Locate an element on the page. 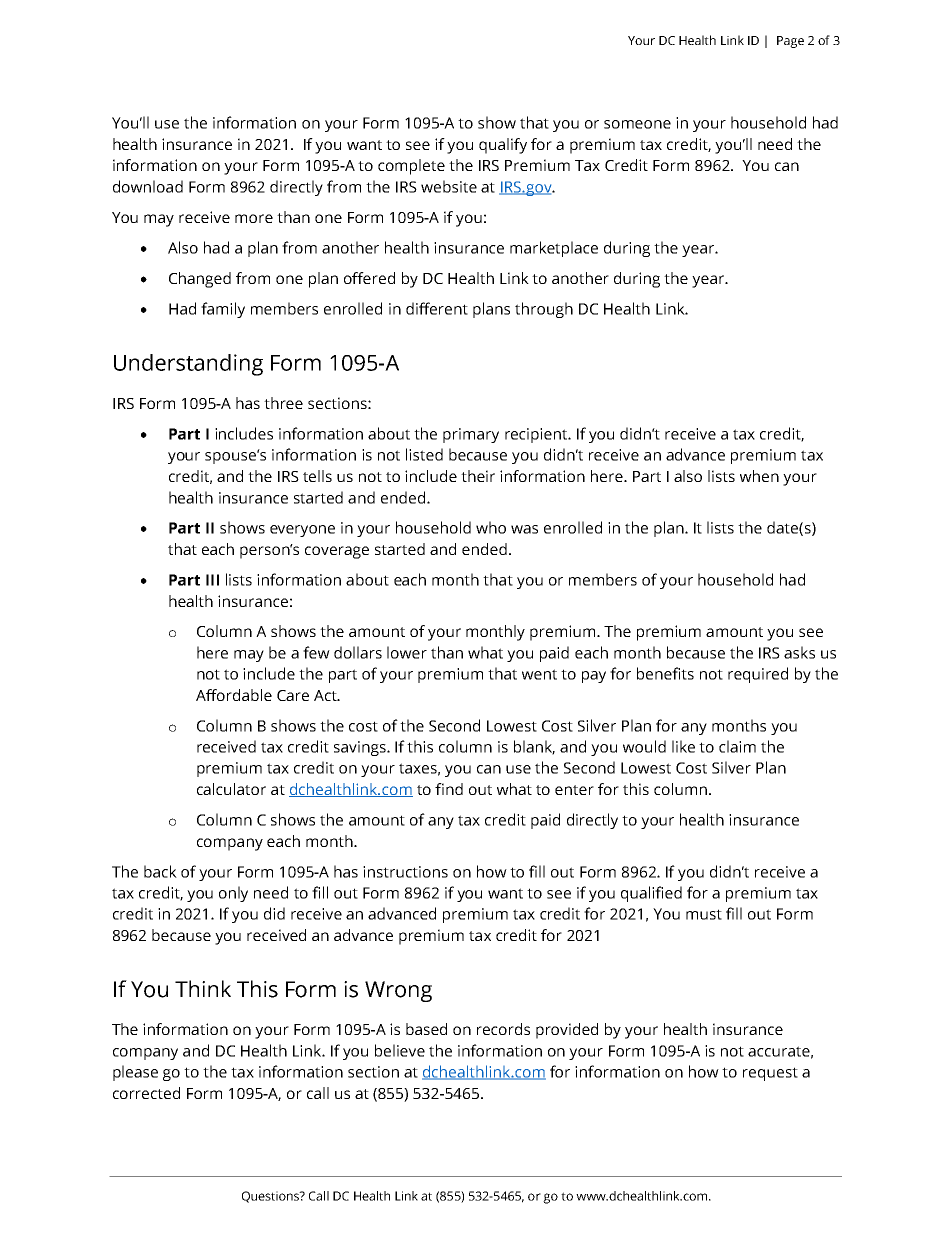  Page is located at coordinates (790, 42).
